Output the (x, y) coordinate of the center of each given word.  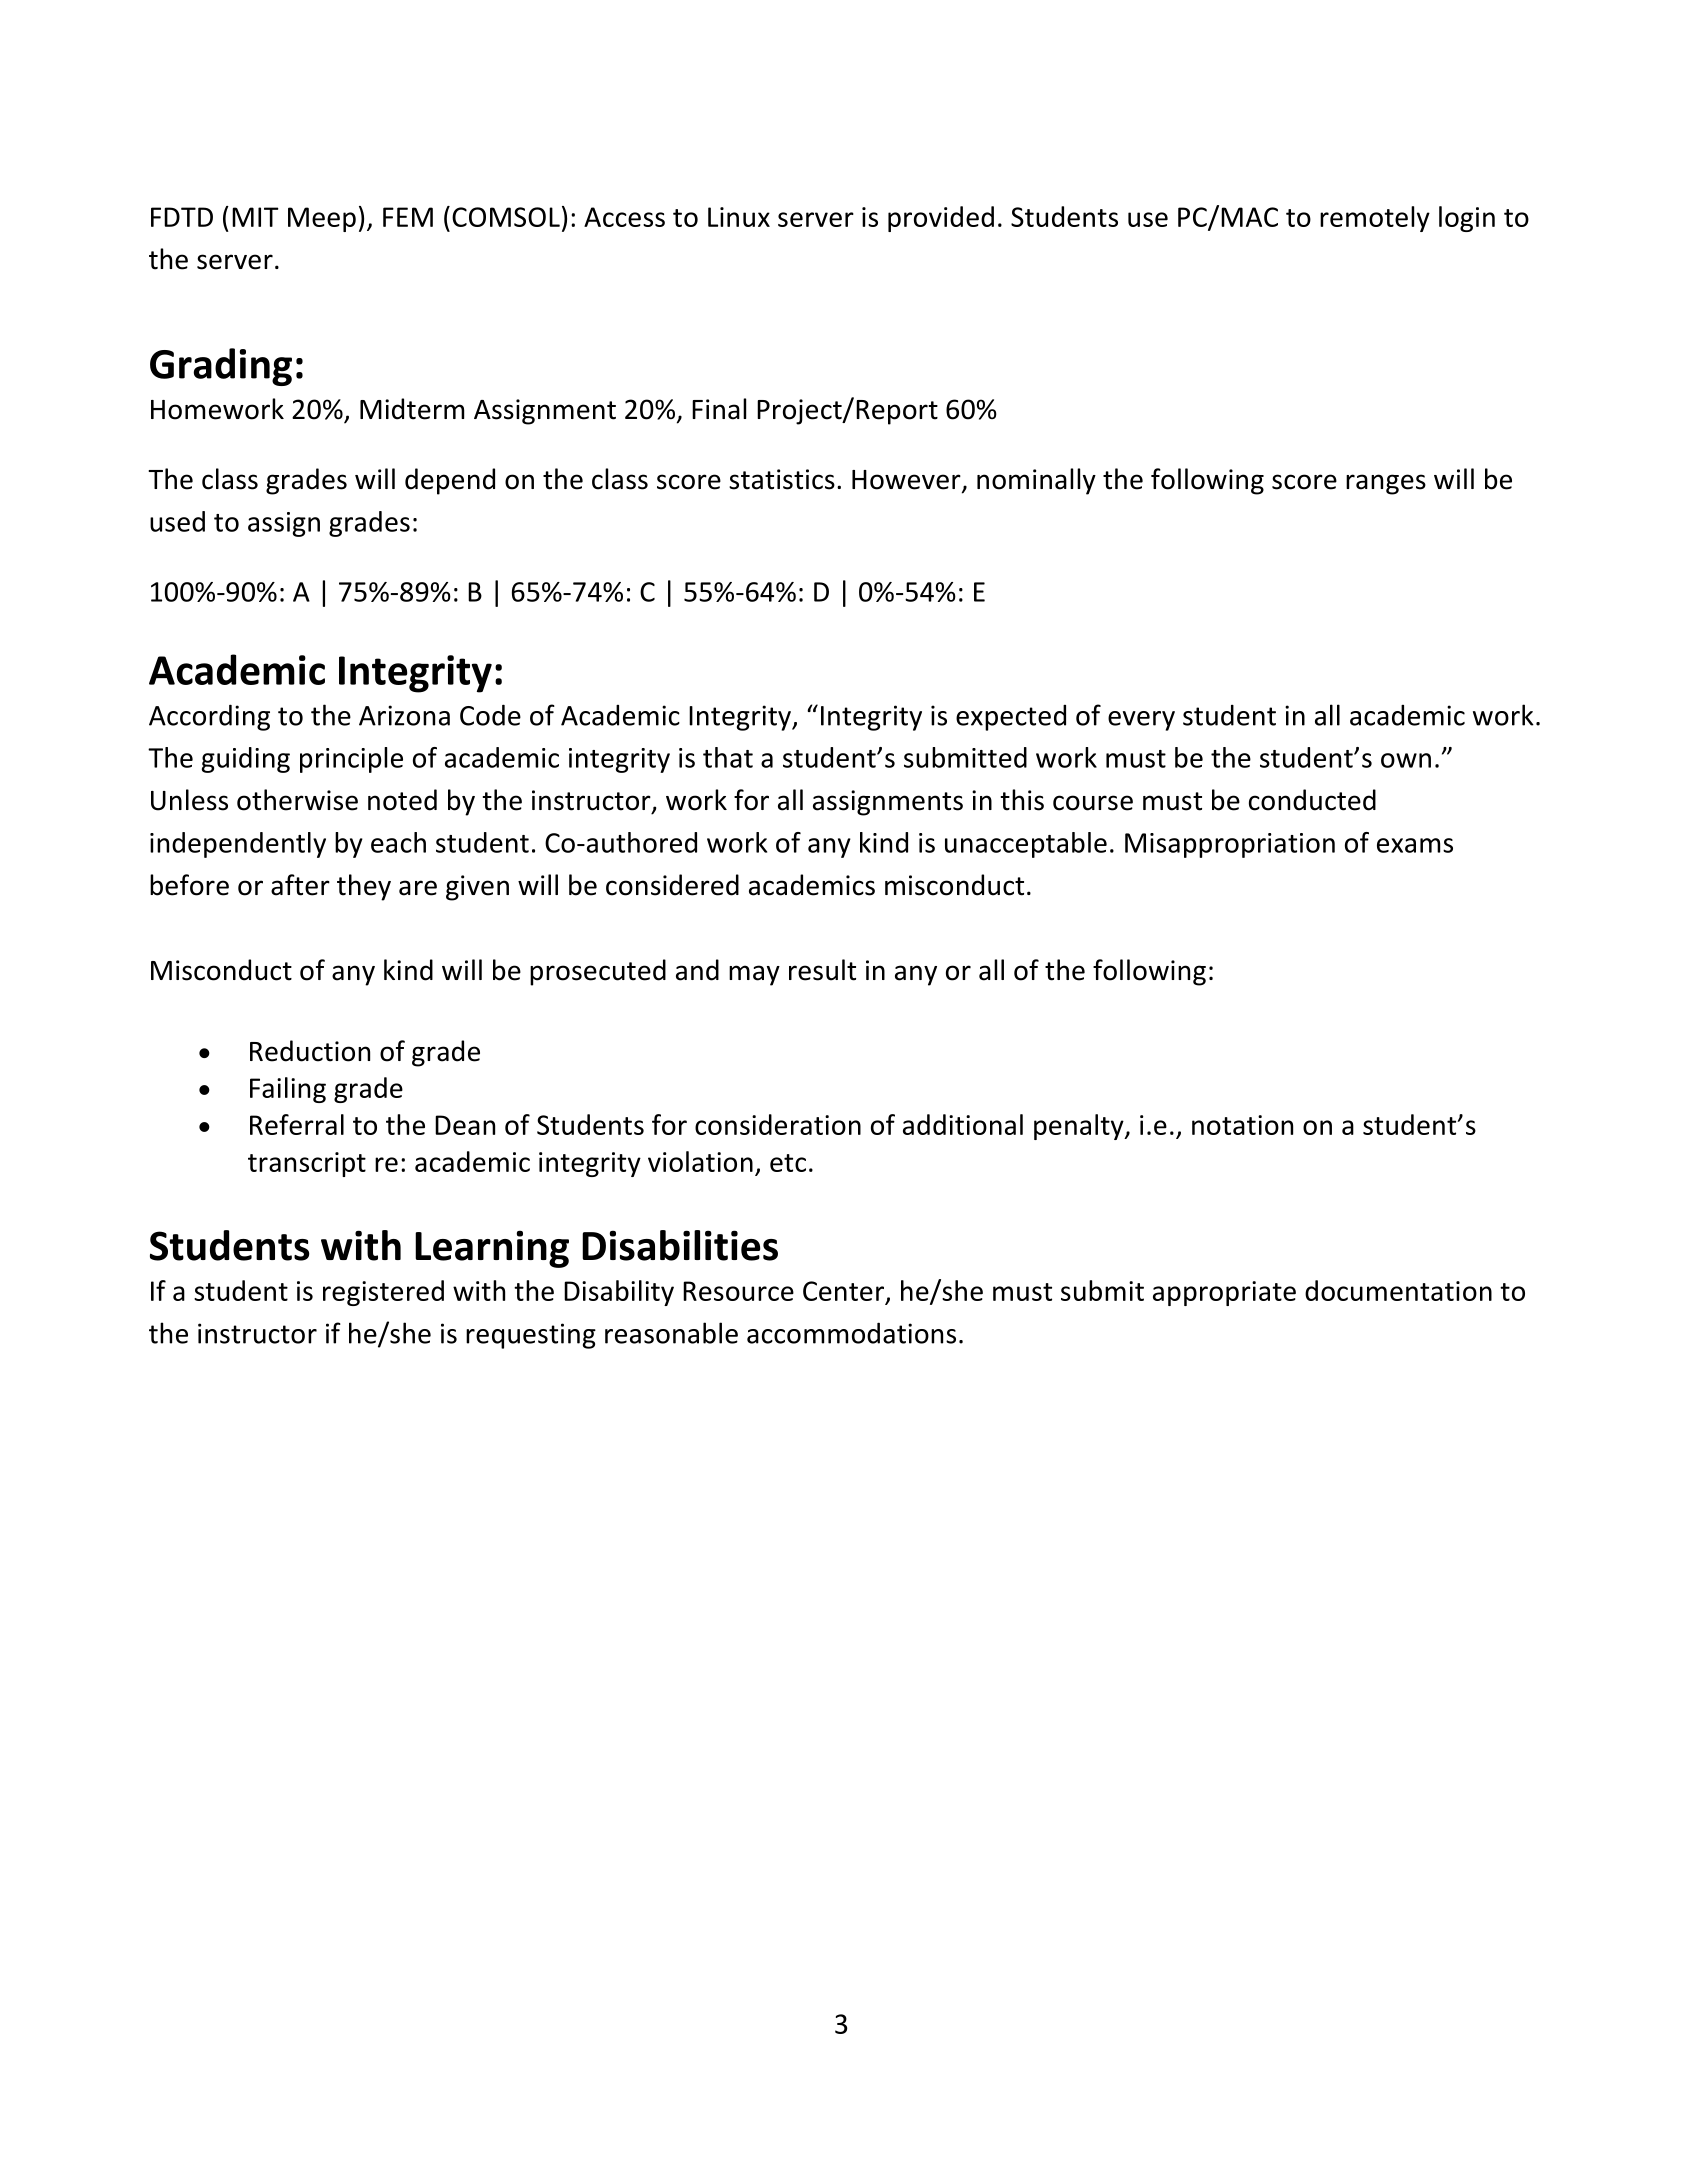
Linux (739, 217)
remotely (1375, 219)
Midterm (412, 409)
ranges (1386, 484)
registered (383, 1293)
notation (1242, 1125)
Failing (288, 1090)
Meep (322, 219)
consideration (778, 1124)
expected (1011, 718)
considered (672, 885)
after (300, 885)
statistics (782, 479)
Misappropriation (1230, 845)
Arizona (404, 715)
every (1141, 721)
